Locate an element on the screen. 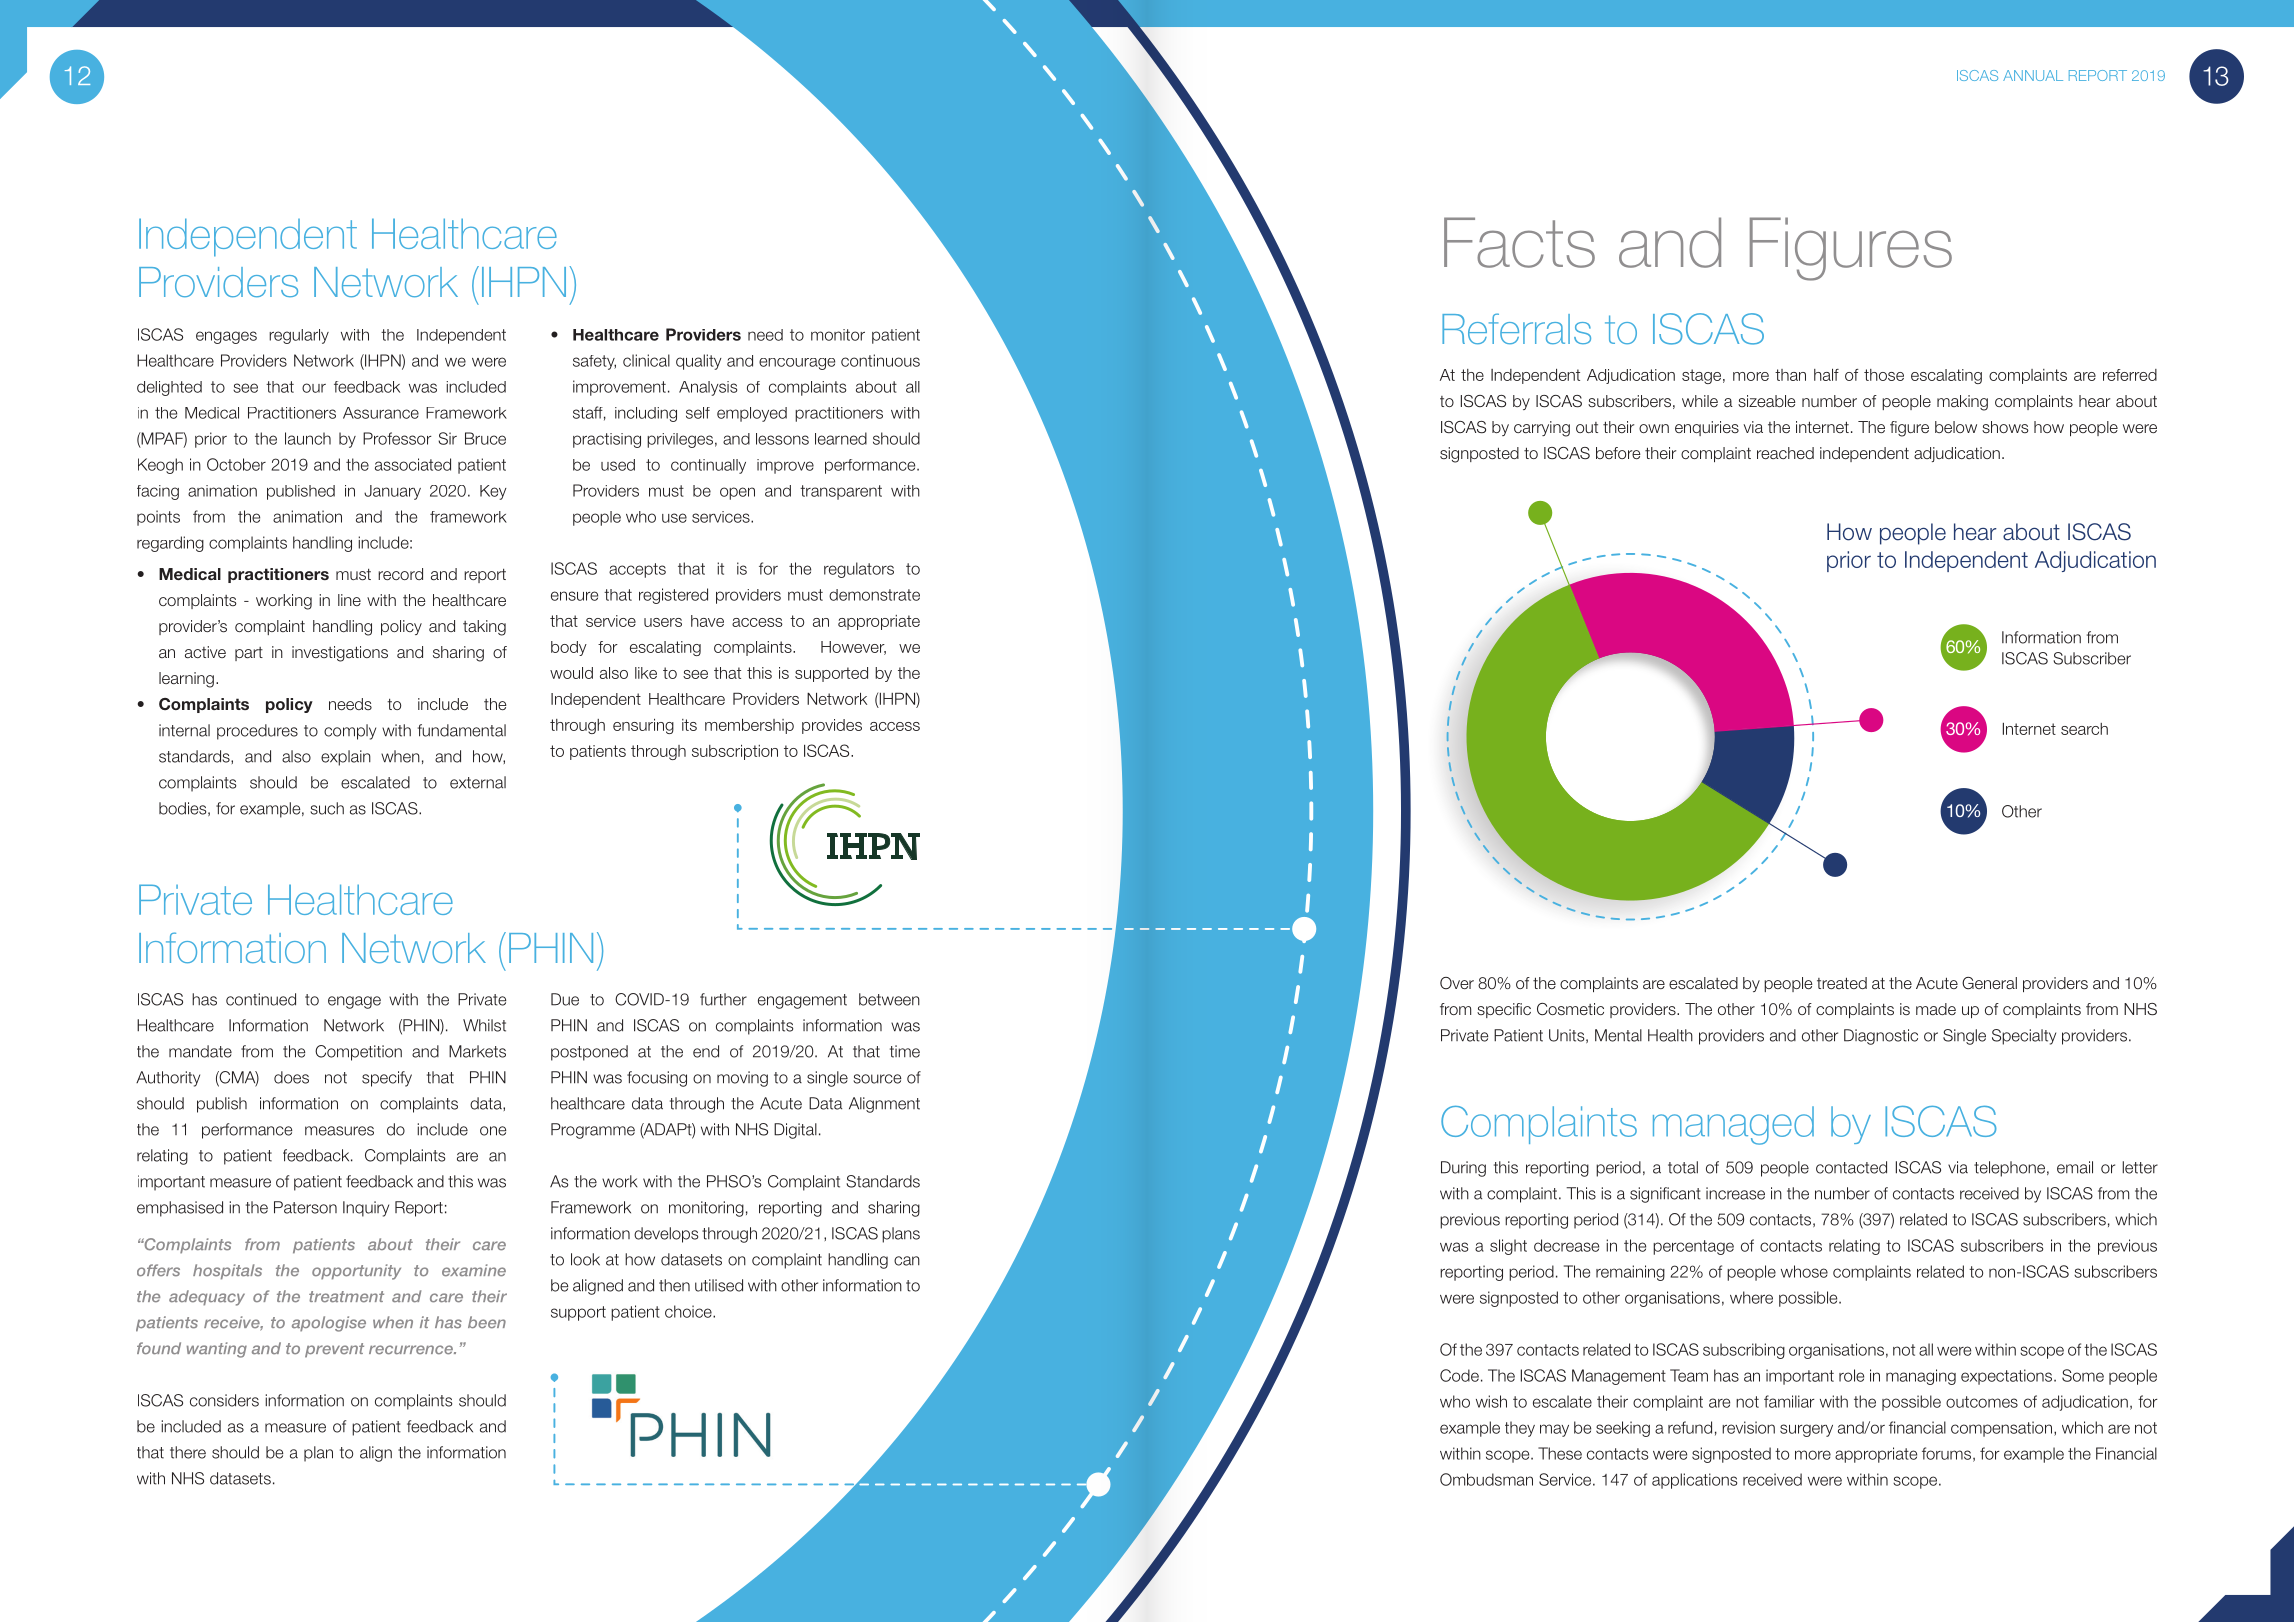 Image resolution: width=2294 pixels, height=1622 pixels. regularly is located at coordinates (299, 336).
